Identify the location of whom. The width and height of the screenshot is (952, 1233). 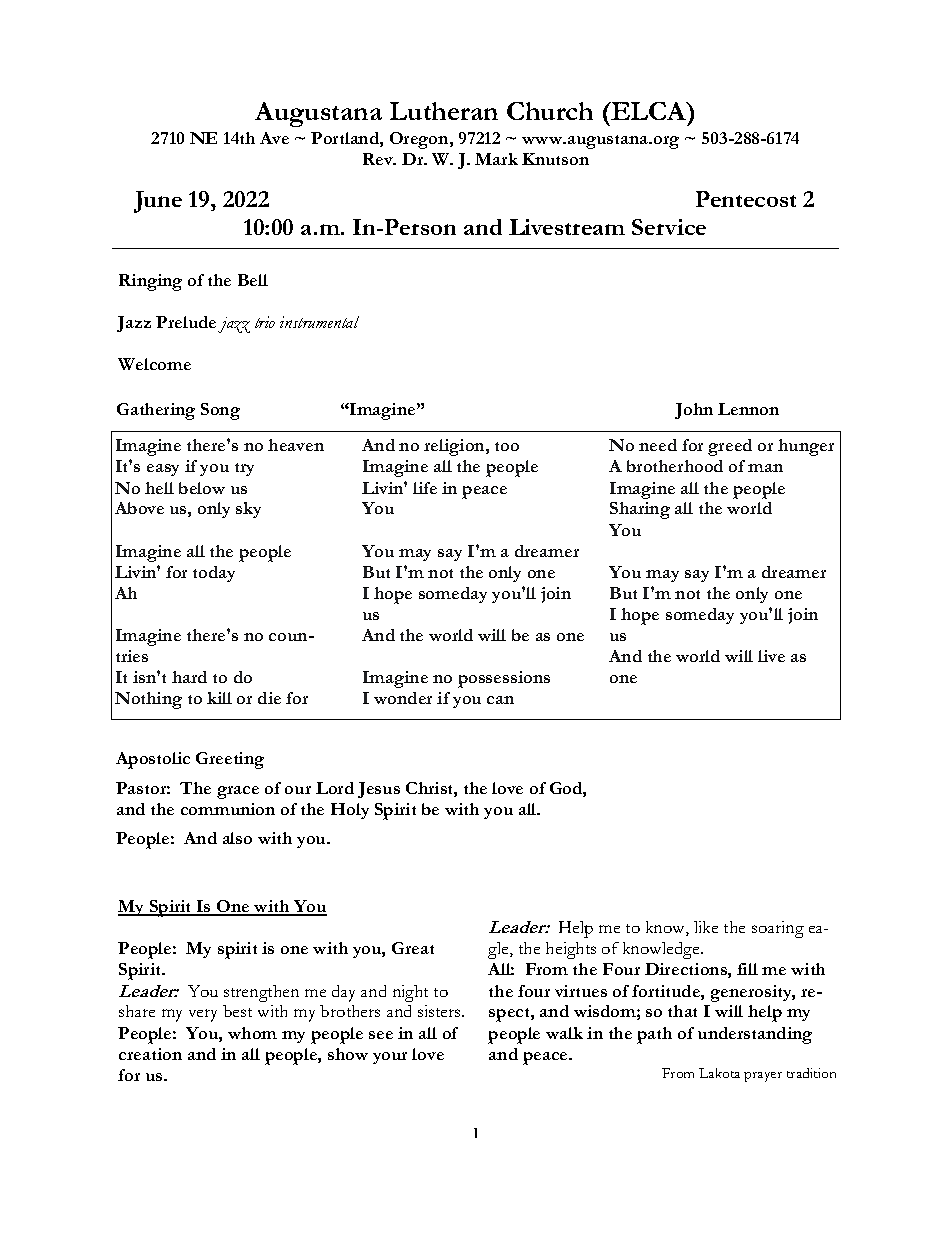
(252, 1033).
